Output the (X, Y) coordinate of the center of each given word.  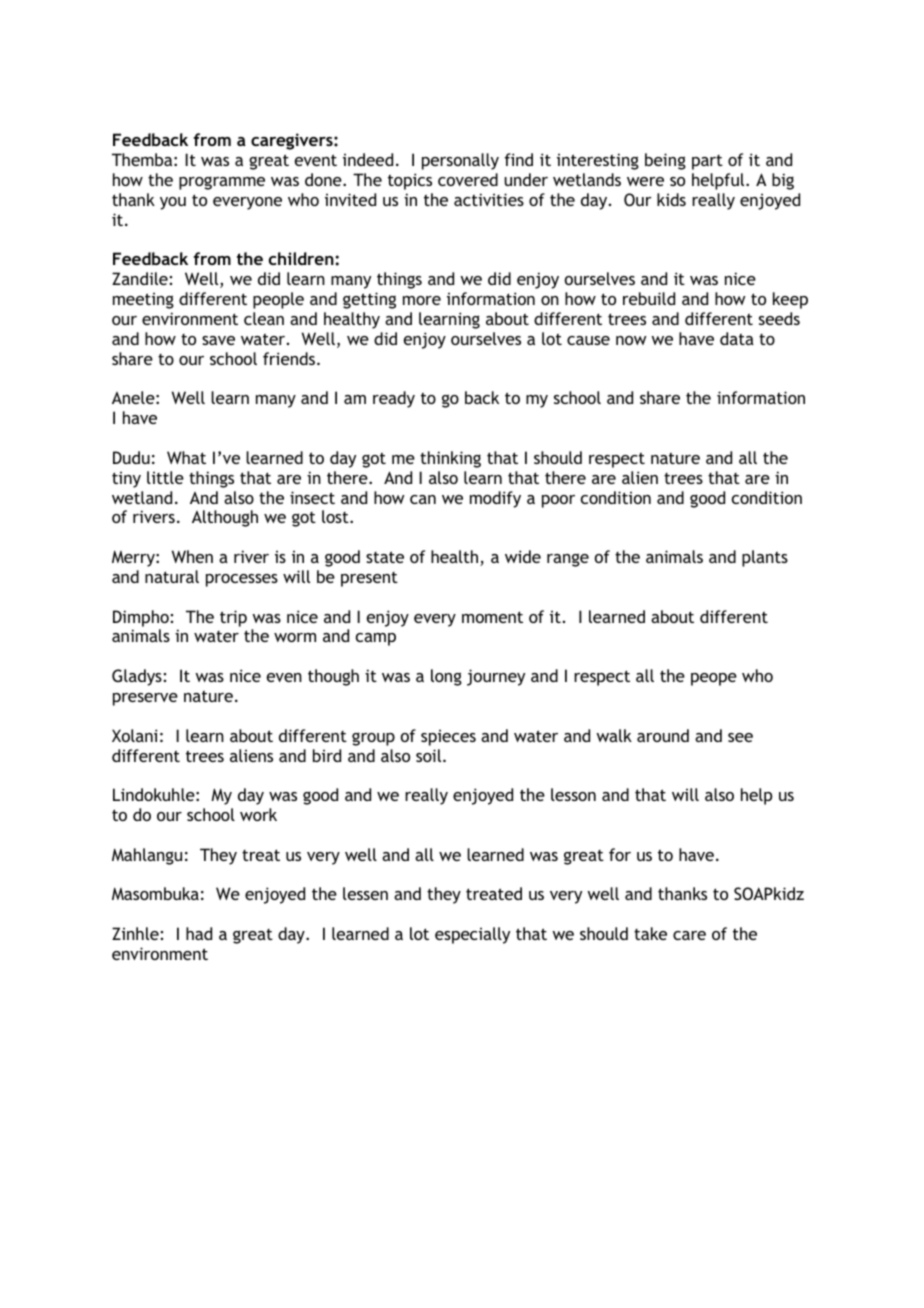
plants (765, 558)
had (199, 933)
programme (222, 183)
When (192, 556)
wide (523, 556)
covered (468, 179)
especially (472, 935)
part (707, 162)
